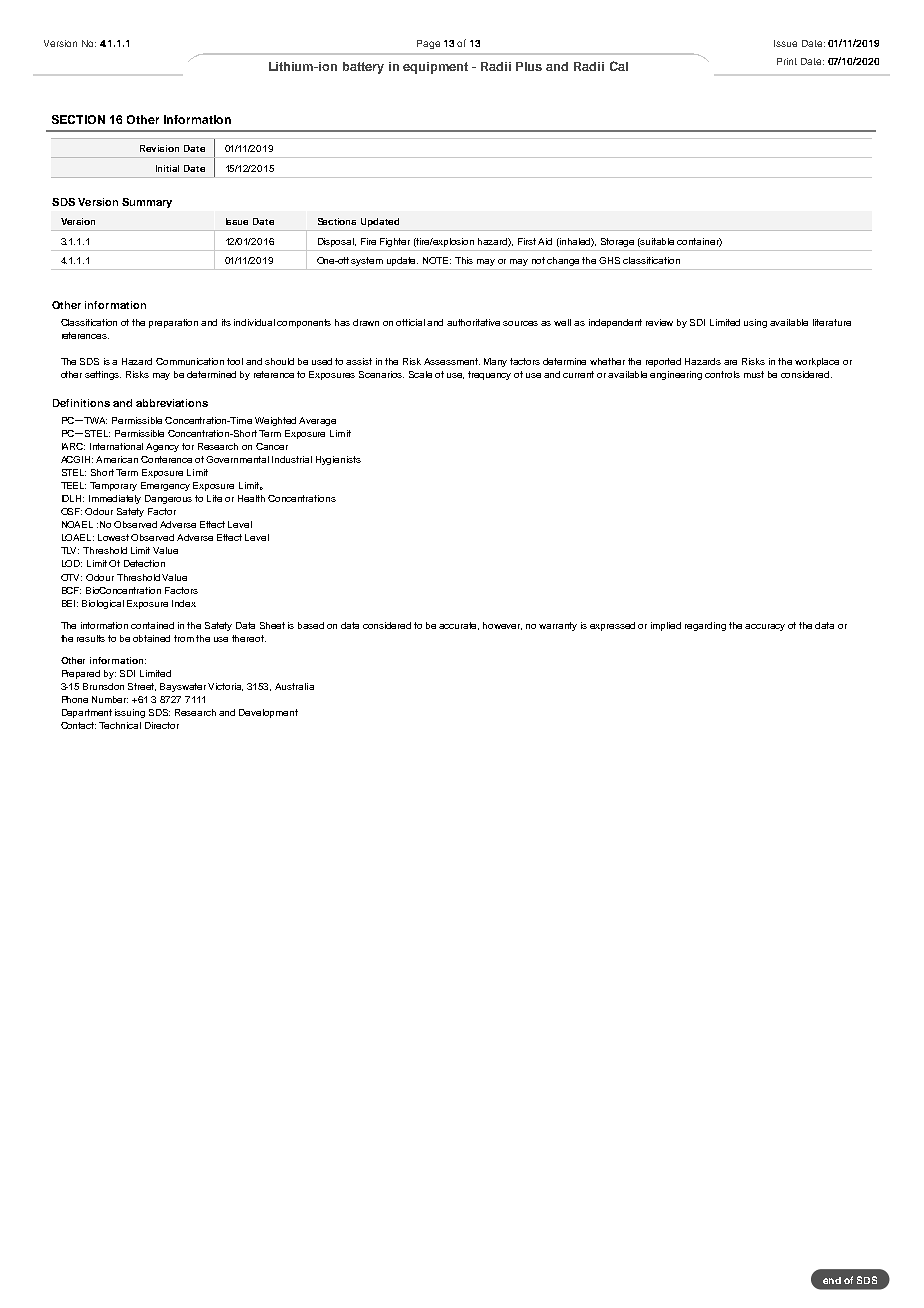 This page has height=1308, width=924. What do you see at coordinates (159, 148) in the page?
I see `Revision` at bounding box center [159, 148].
